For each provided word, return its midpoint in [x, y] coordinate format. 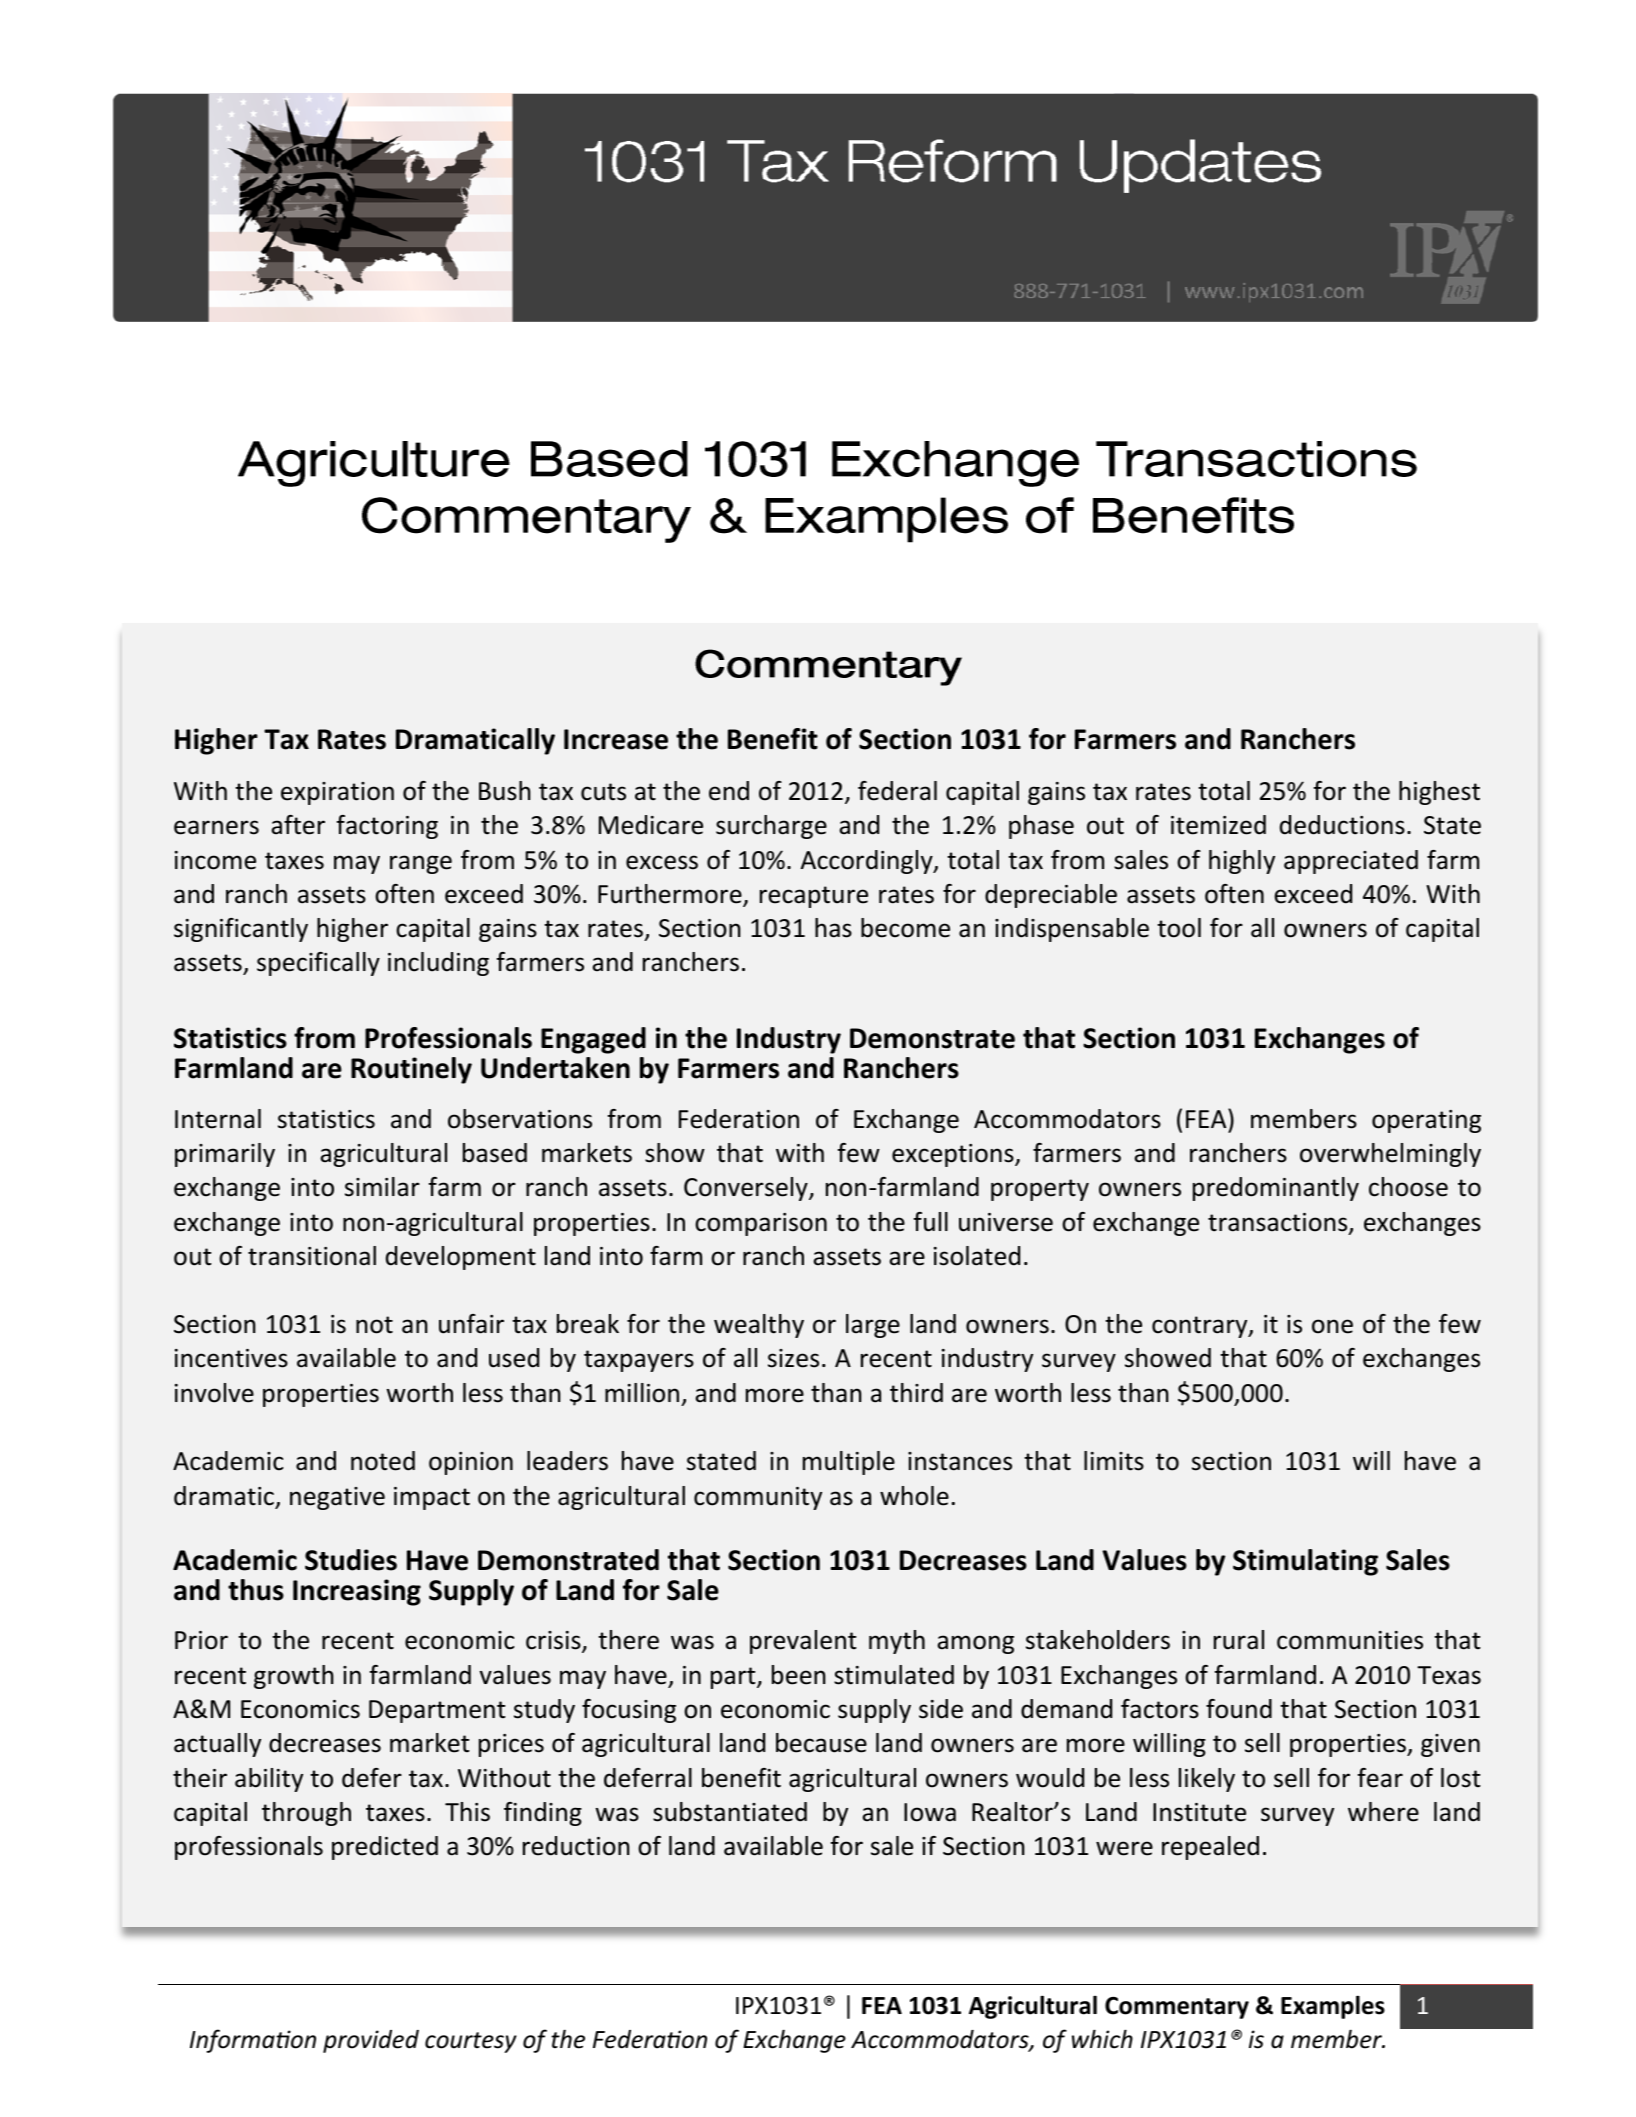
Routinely [411, 1070]
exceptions [954, 1155]
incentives [231, 1358]
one [1332, 1326]
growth [294, 1677]
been [799, 1675]
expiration [337, 793]
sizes [793, 1358]
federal [897, 791]
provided [371, 2041]
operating [1426, 1121]
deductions [1342, 825]
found [1239, 1709]
